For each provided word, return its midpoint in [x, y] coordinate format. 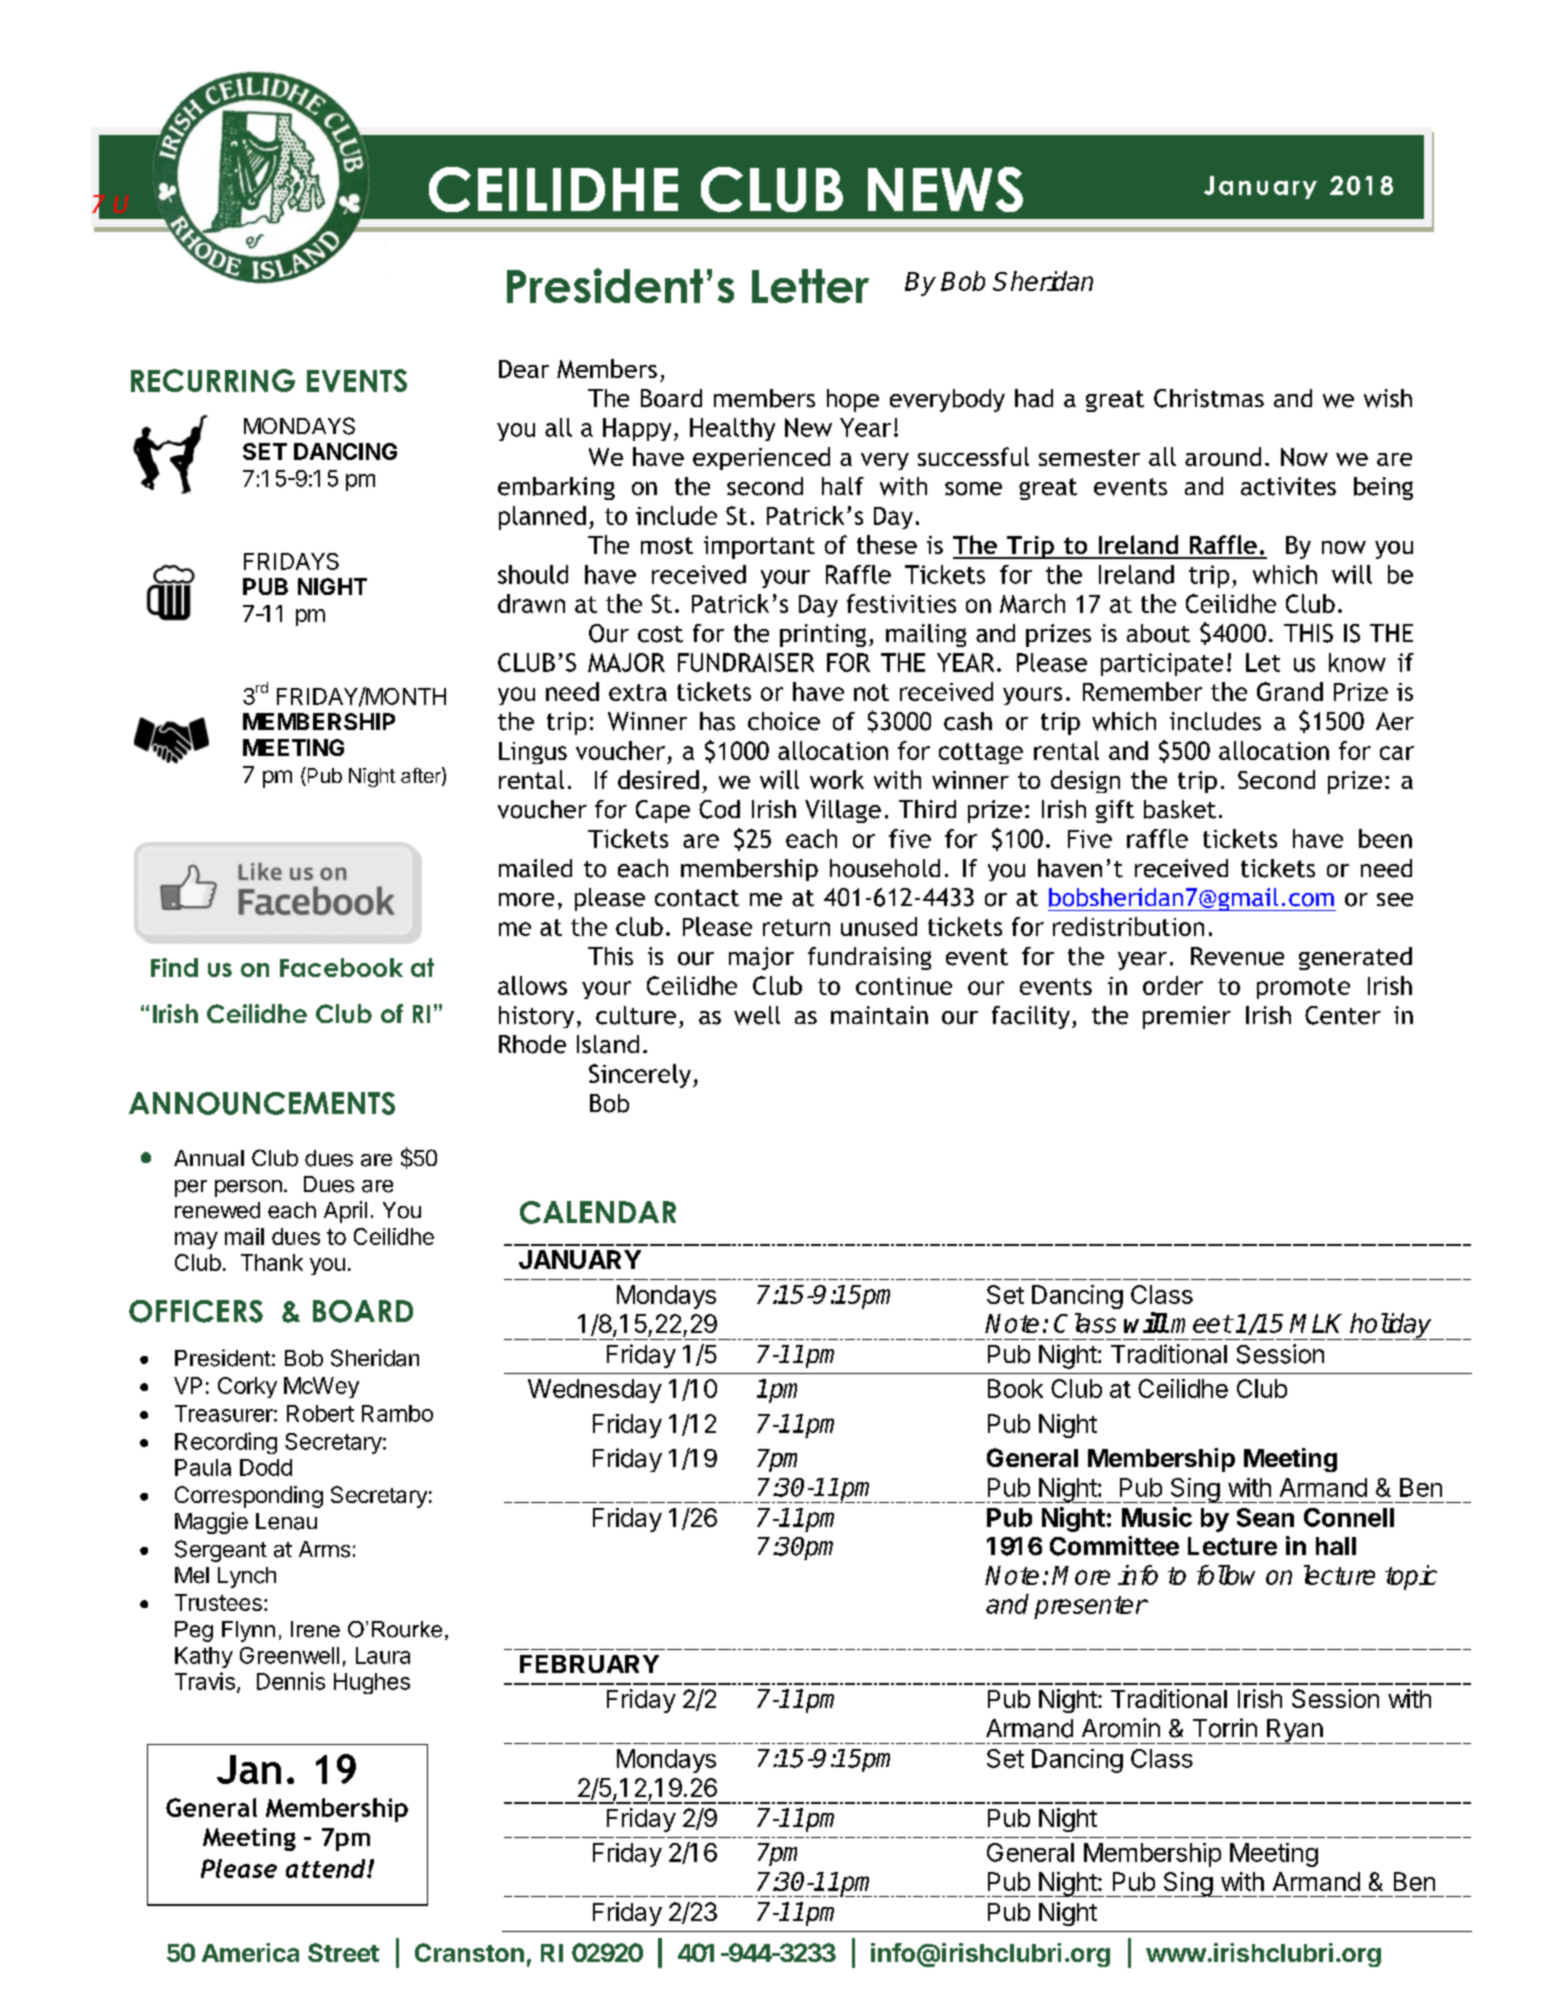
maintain [879, 1015]
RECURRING [213, 380]
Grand [1290, 691]
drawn [531, 603]
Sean [1265, 1517]
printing [823, 635]
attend [327, 1868]
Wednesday [595, 1391]
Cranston [469, 1952]
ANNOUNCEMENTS [262, 1103]
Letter [810, 286]
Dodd [266, 1467]
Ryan [1295, 1731]
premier [1187, 1017]
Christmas [1209, 398]
